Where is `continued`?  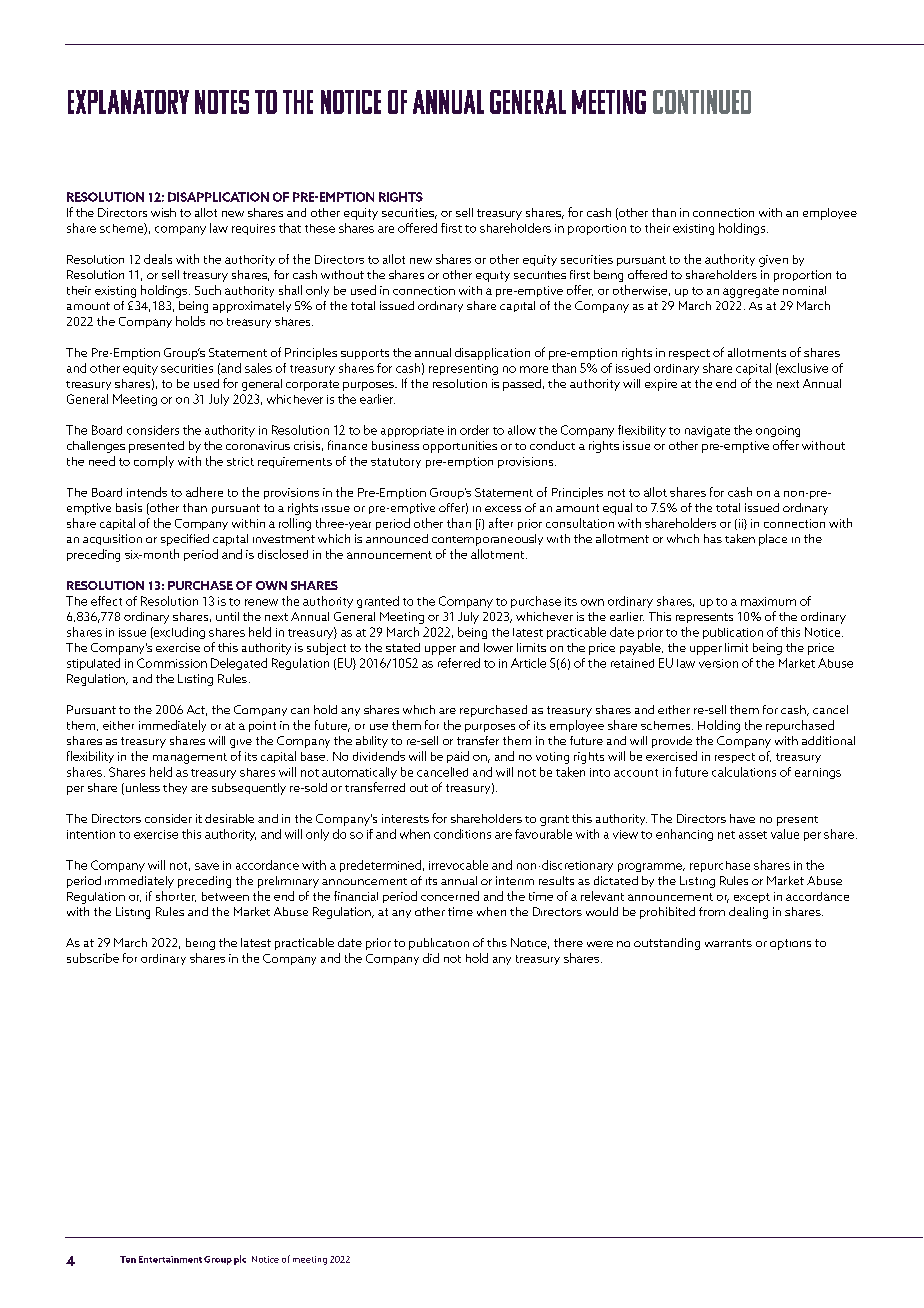 continued is located at coordinates (702, 102).
